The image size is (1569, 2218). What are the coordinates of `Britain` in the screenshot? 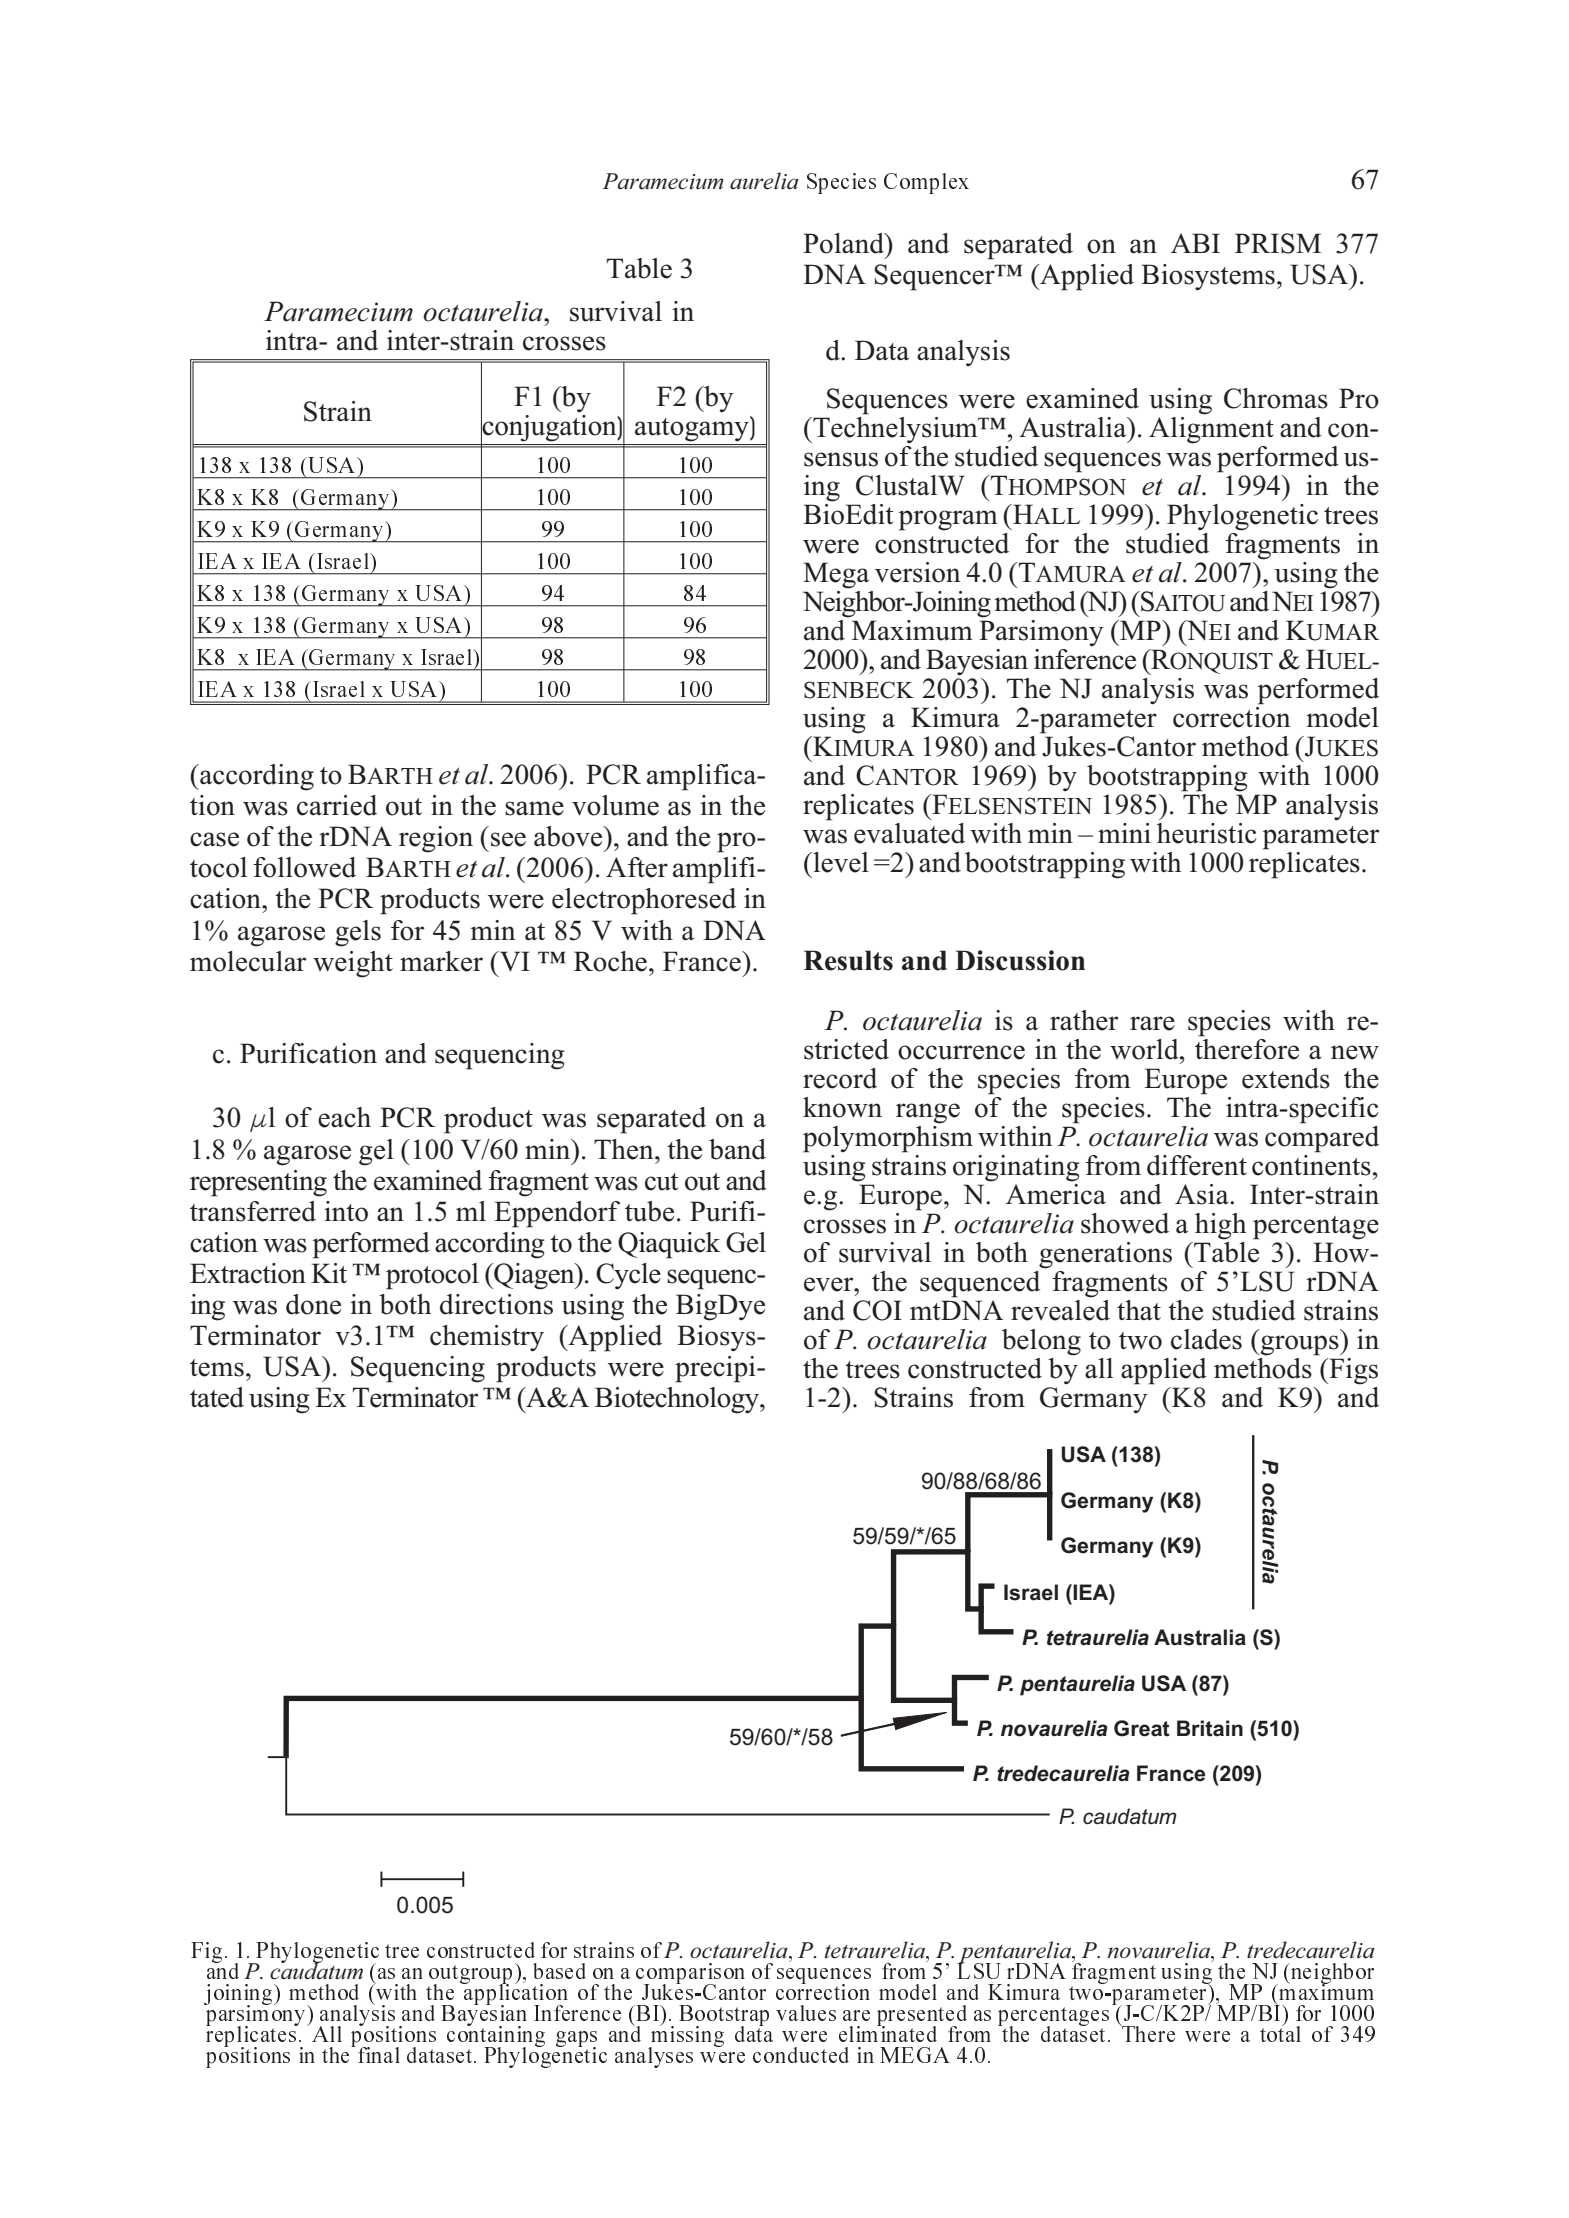 It's located at (1210, 1728).
